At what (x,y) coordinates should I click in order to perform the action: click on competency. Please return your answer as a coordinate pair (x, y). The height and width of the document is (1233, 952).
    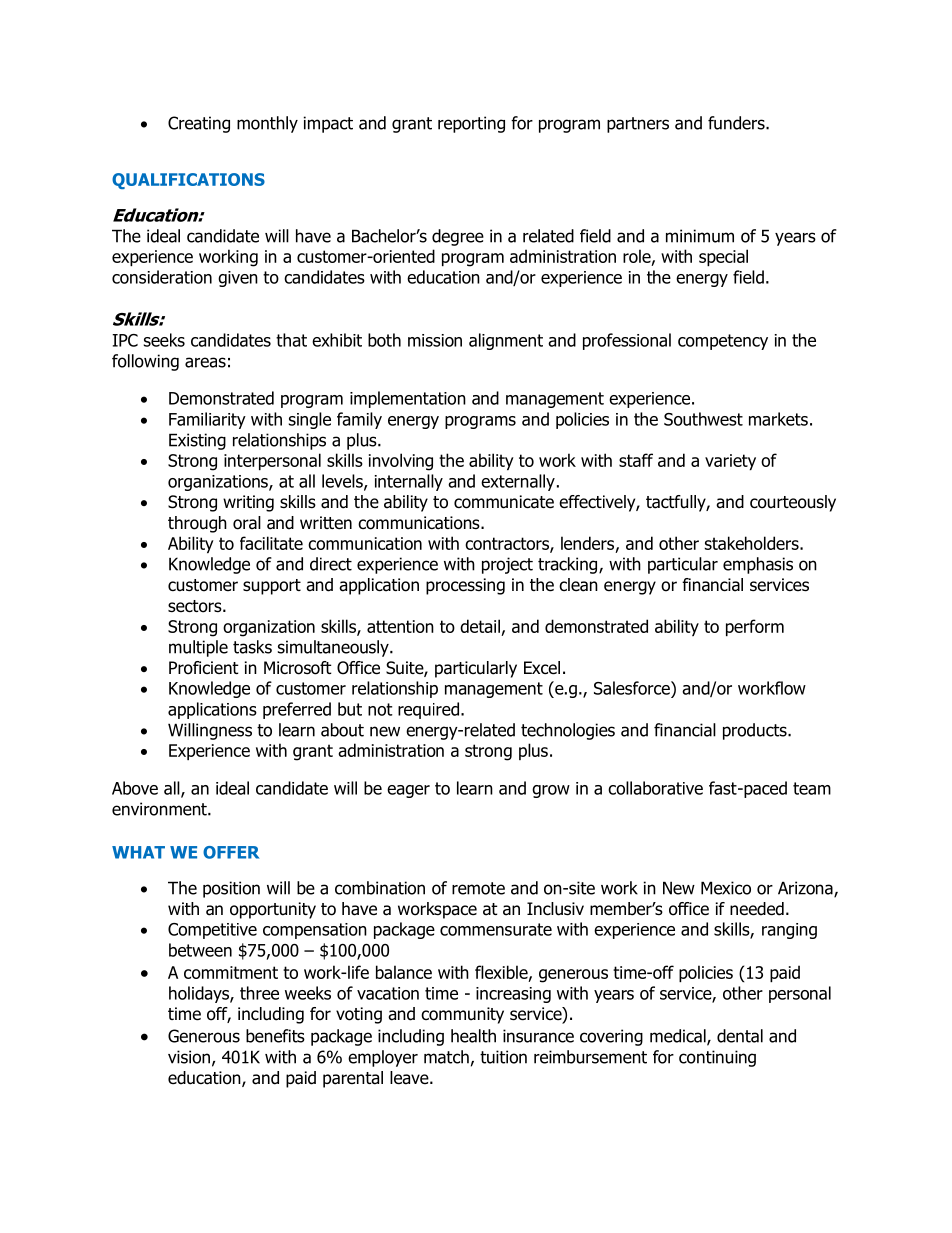
    Looking at the image, I should click on (723, 342).
